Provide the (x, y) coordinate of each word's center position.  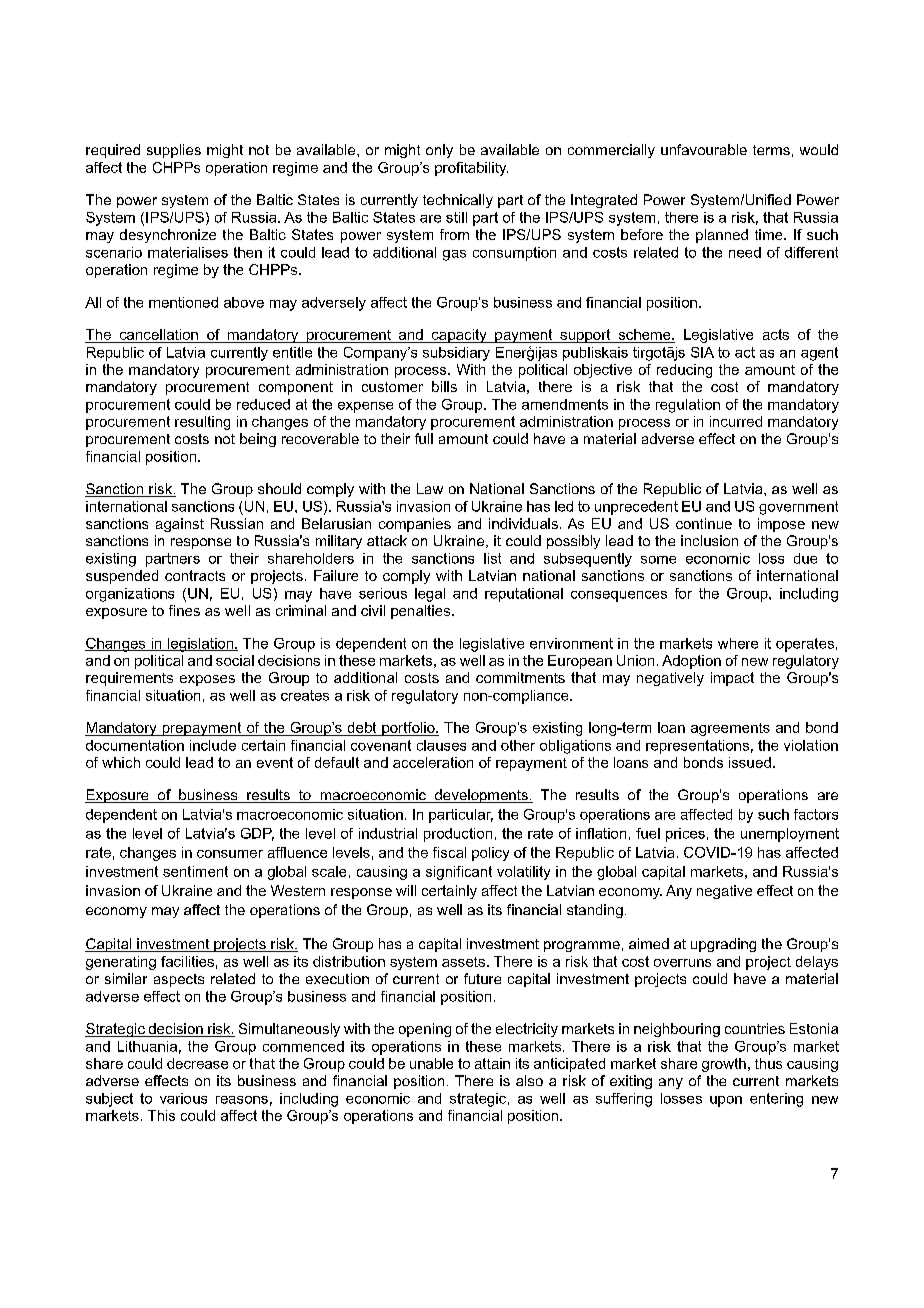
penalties (422, 612)
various (183, 1098)
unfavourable (704, 149)
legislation (200, 645)
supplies (174, 151)
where (738, 643)
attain (492, 1063)
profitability (471, 169)
